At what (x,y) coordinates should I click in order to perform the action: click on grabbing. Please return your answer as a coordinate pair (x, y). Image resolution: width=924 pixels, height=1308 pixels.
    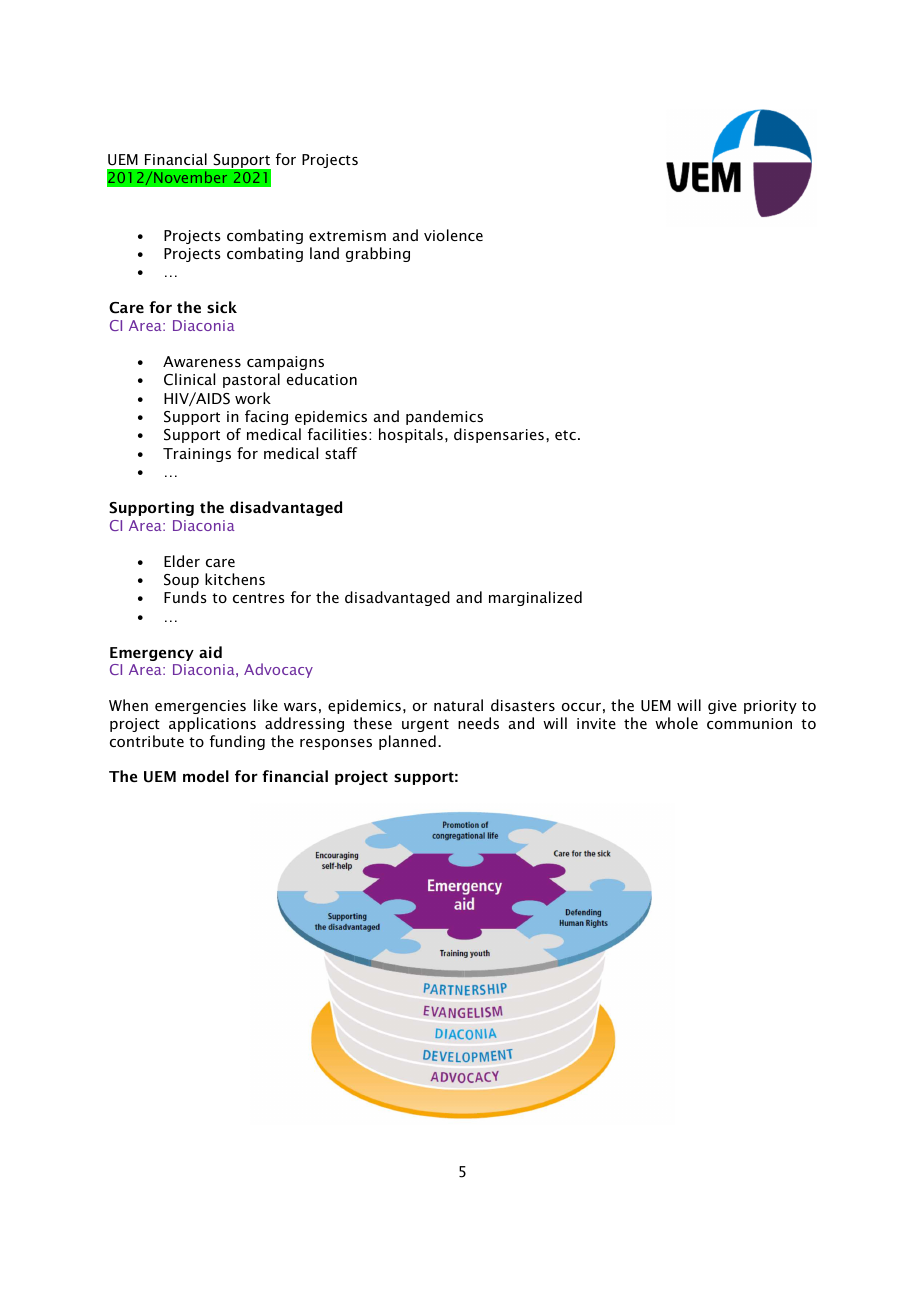
    Looking at the image, I should click on (378, 254).
